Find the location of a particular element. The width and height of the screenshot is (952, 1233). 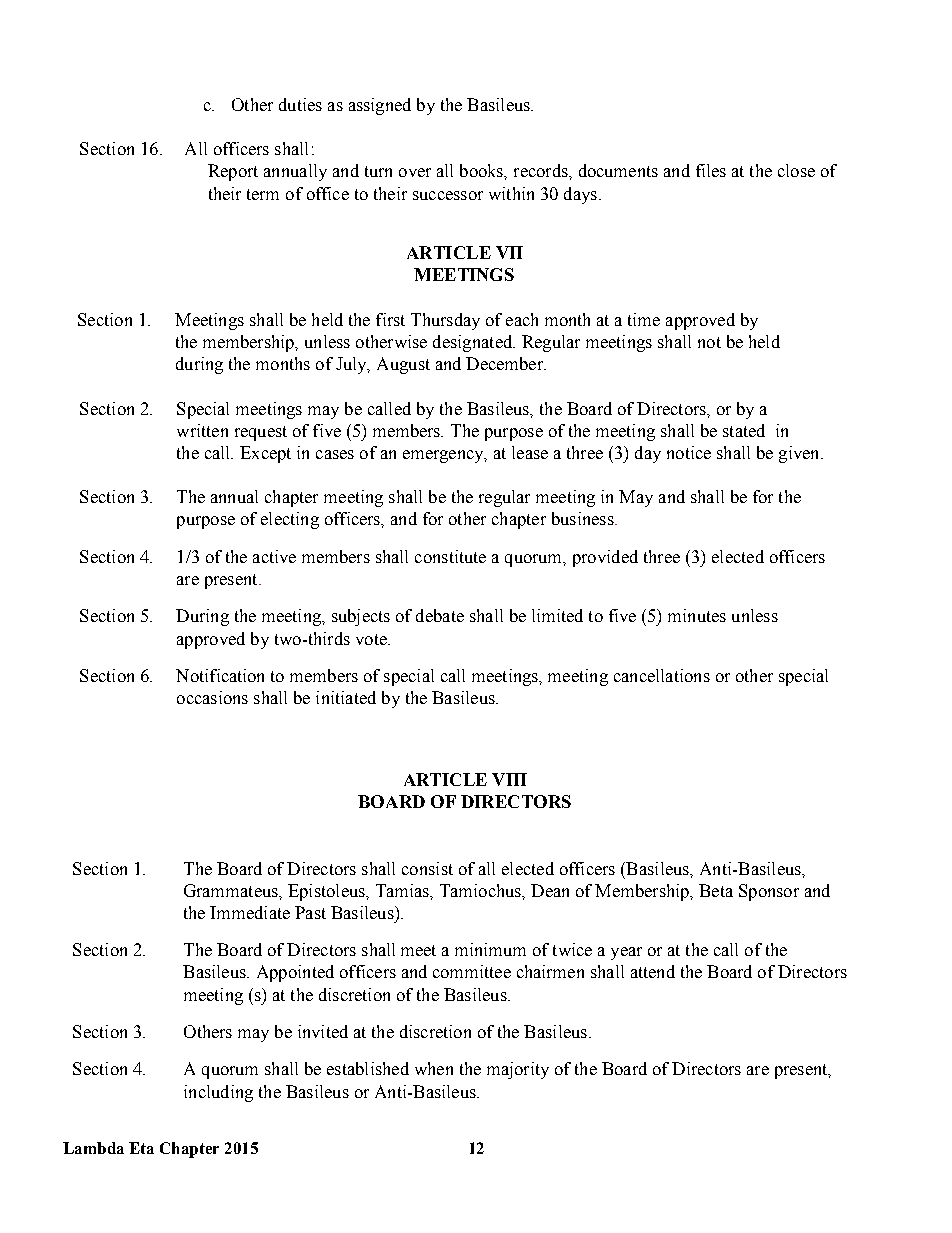

Notification is located at coordinates (220, 675).
